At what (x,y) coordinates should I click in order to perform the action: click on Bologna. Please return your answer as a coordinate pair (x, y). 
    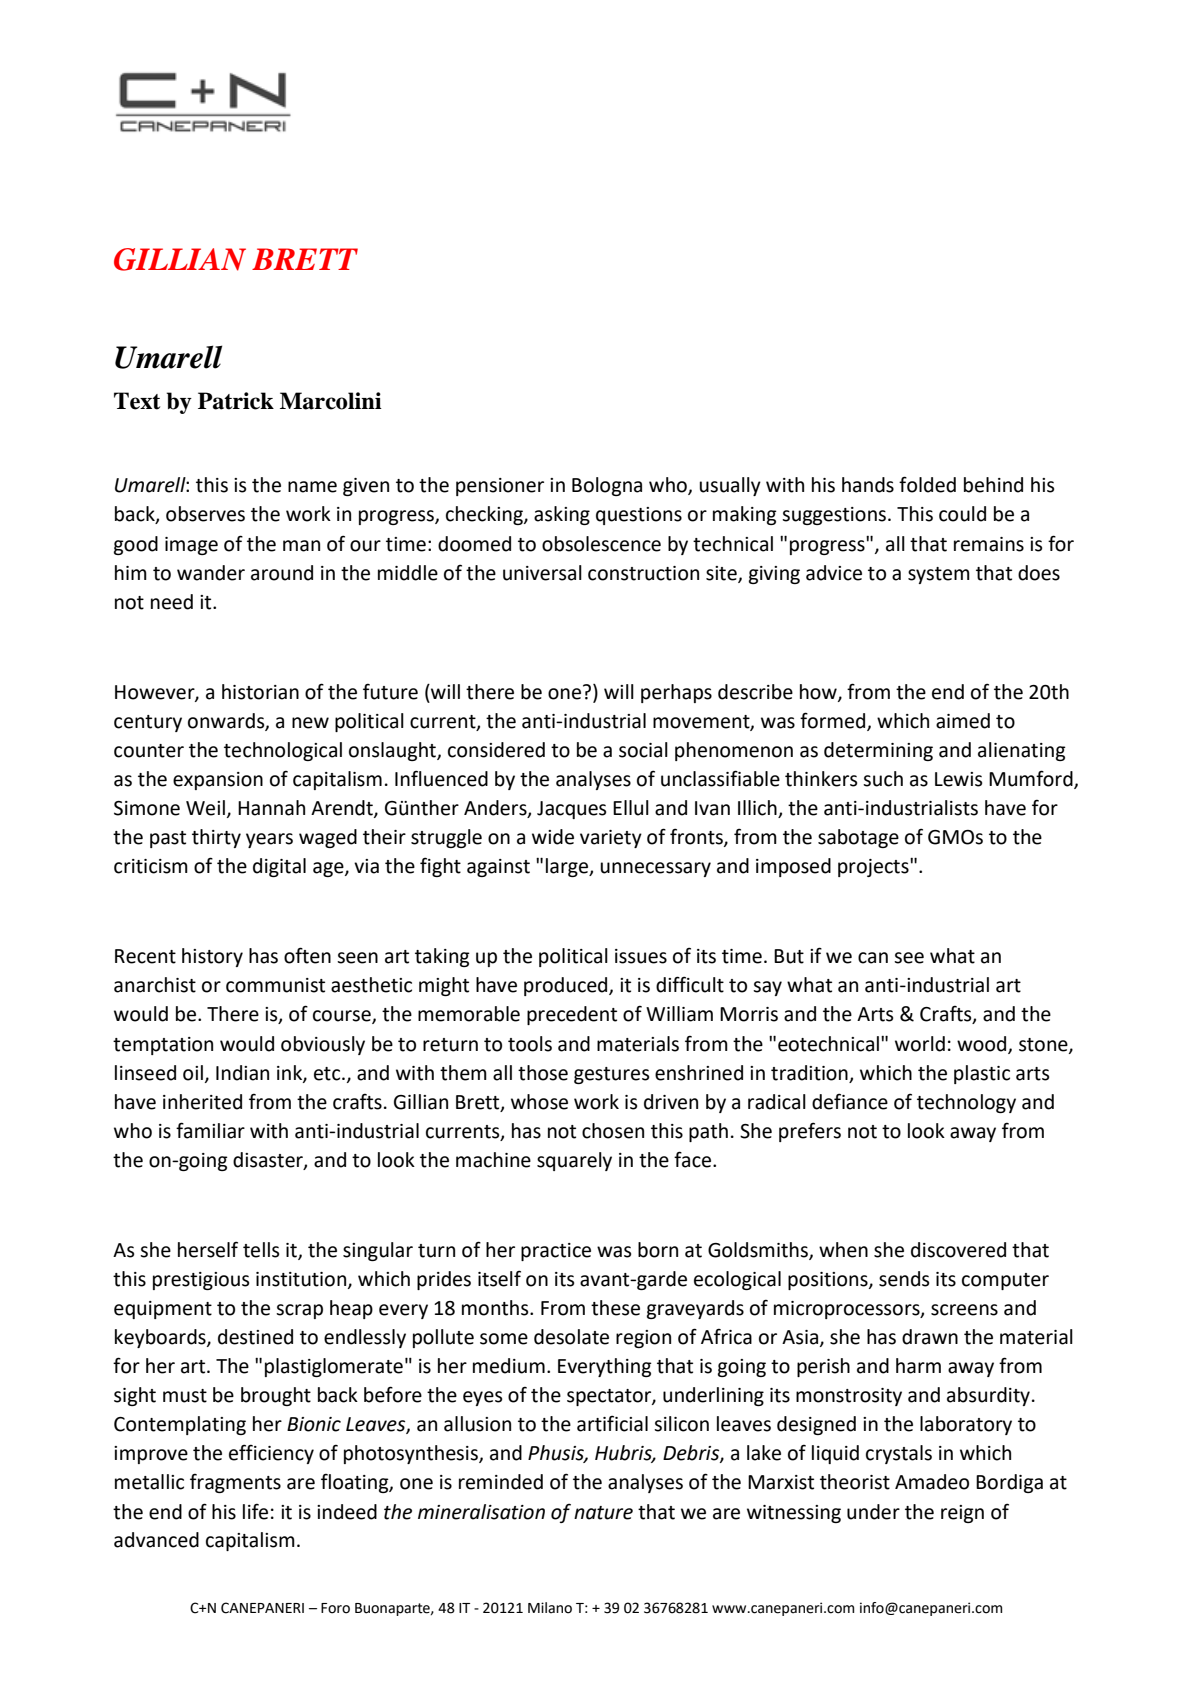
    Looking at the image, I should click on (607, 486).
